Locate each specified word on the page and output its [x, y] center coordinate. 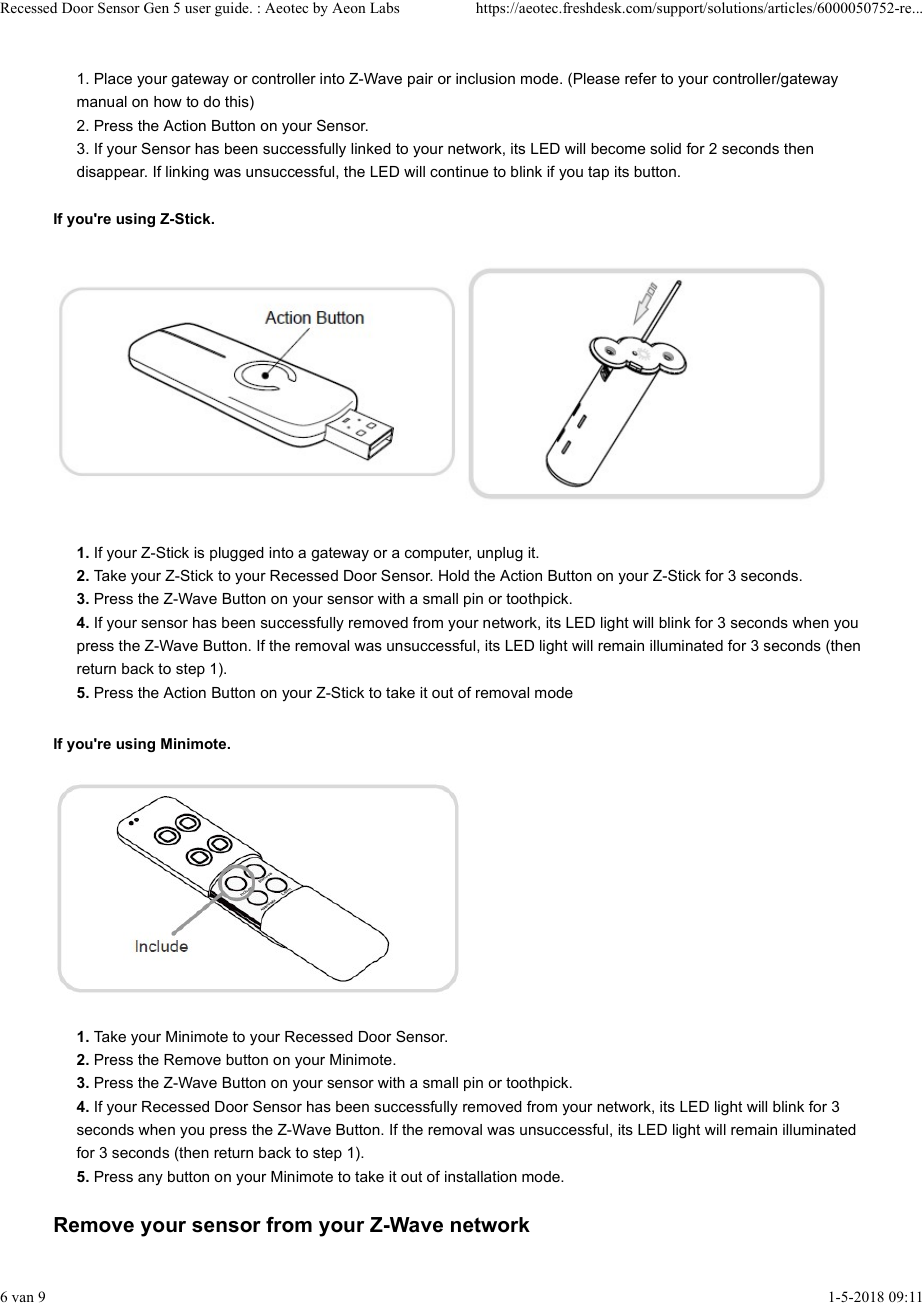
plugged [237, 554]
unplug [500, 554]
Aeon [349, 7]
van [23, 1298]
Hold [454, 575]
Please [597, 78]
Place [113, 78]
